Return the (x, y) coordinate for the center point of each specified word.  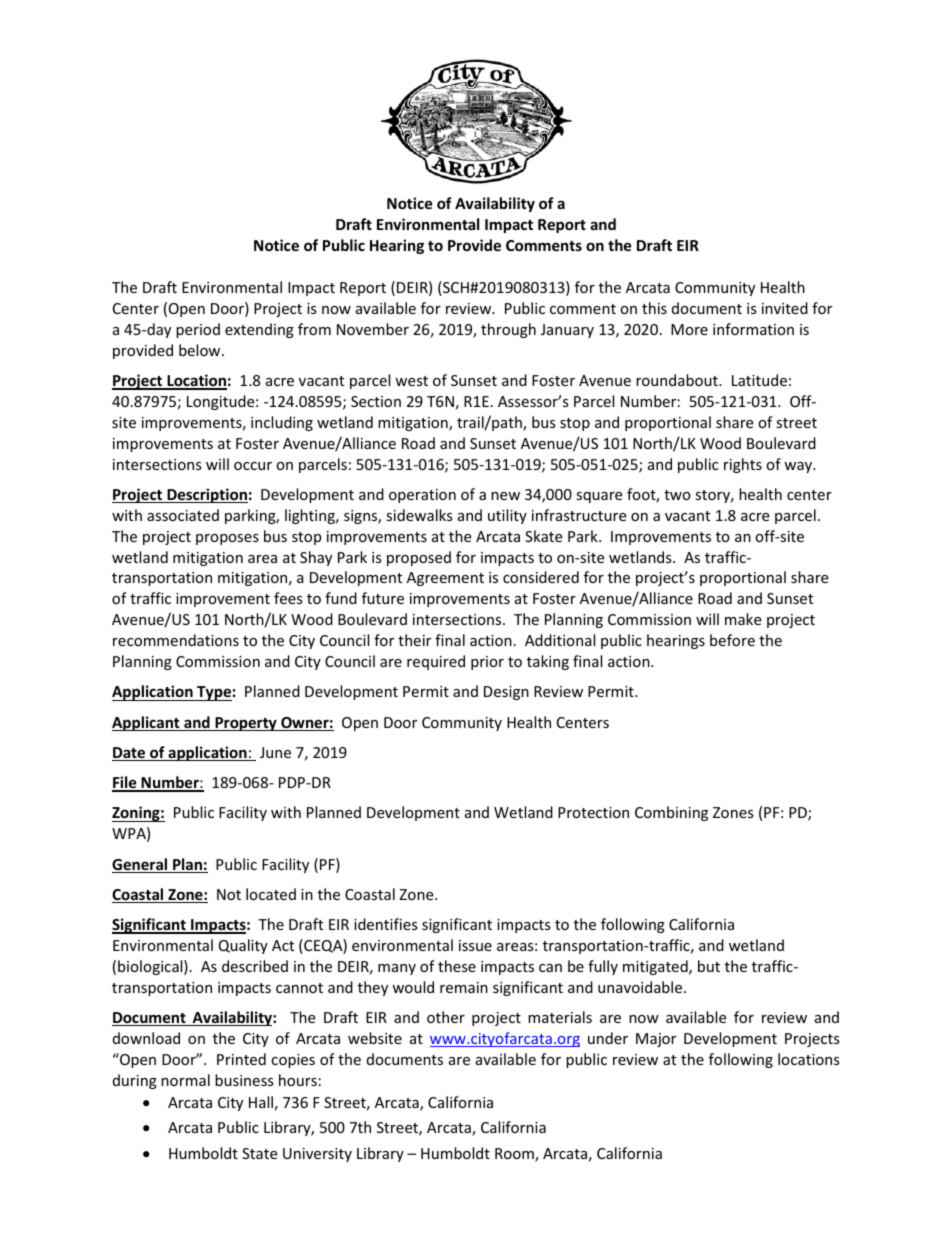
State (259, 1153)
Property (246, 724)
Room (515, 1155)
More (689, 329)
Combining (671, 813)
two (677, 495)
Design (506, 693)
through (508, 330)
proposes (227, 539)
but (709, 966)
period (198, 330)
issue (475, 945)
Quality (243, 946)
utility (507, 516)
